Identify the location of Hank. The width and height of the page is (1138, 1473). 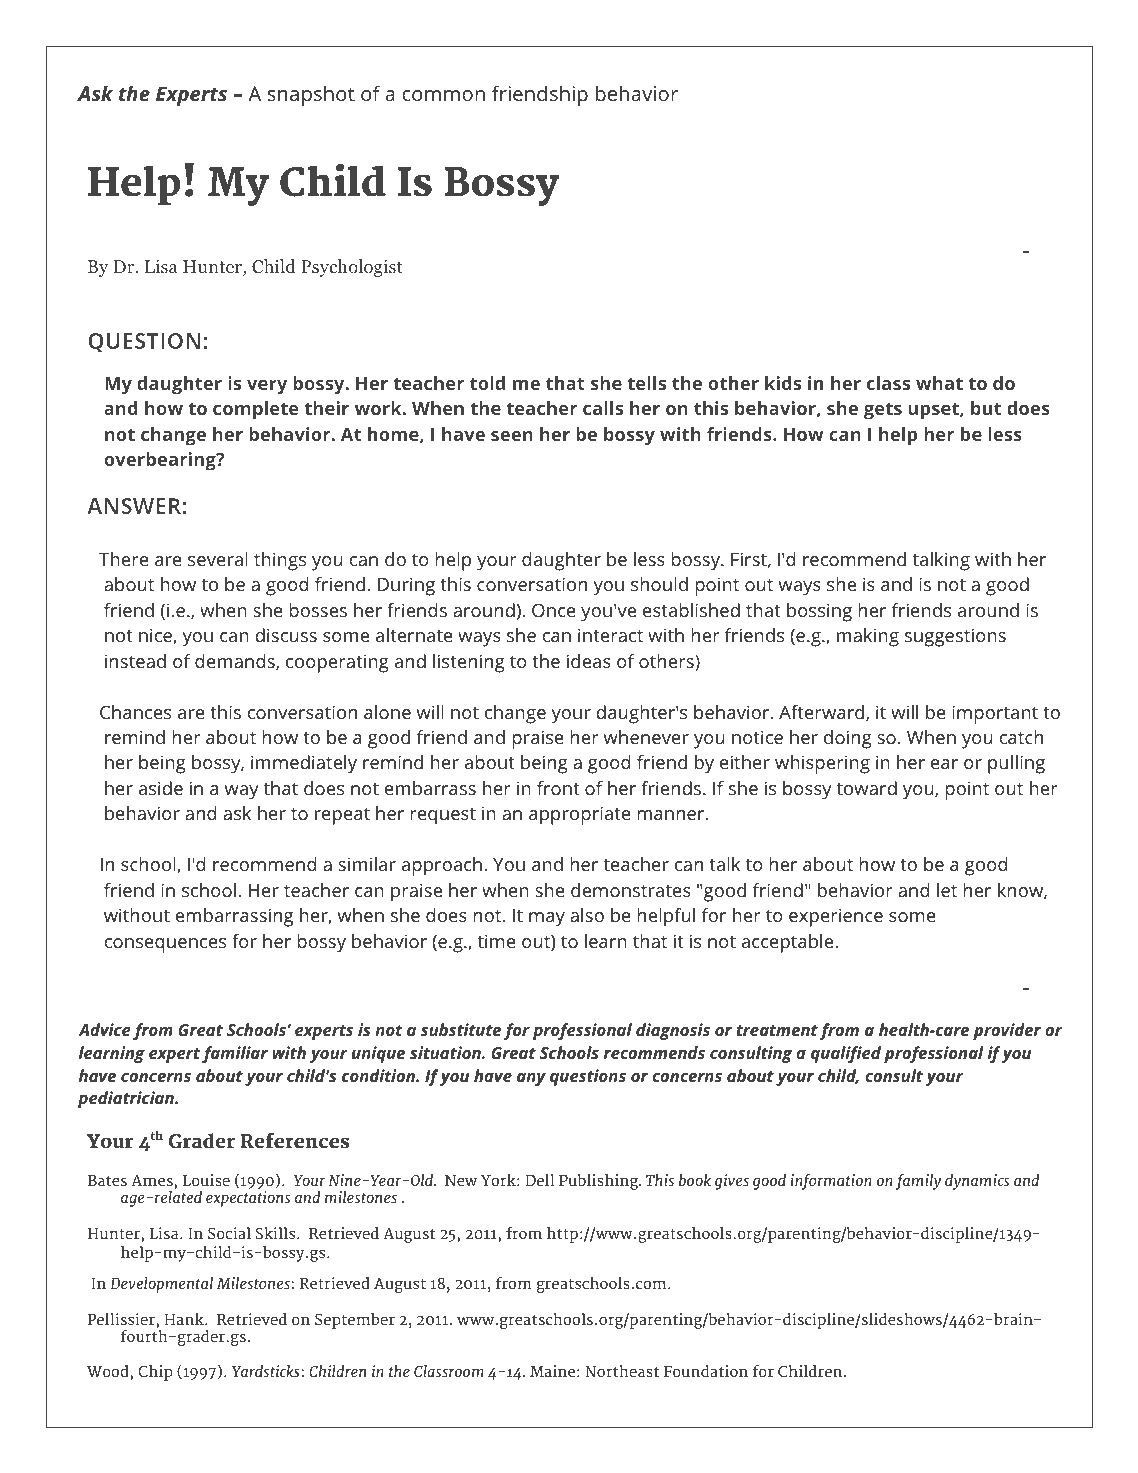
(185, 1319).
